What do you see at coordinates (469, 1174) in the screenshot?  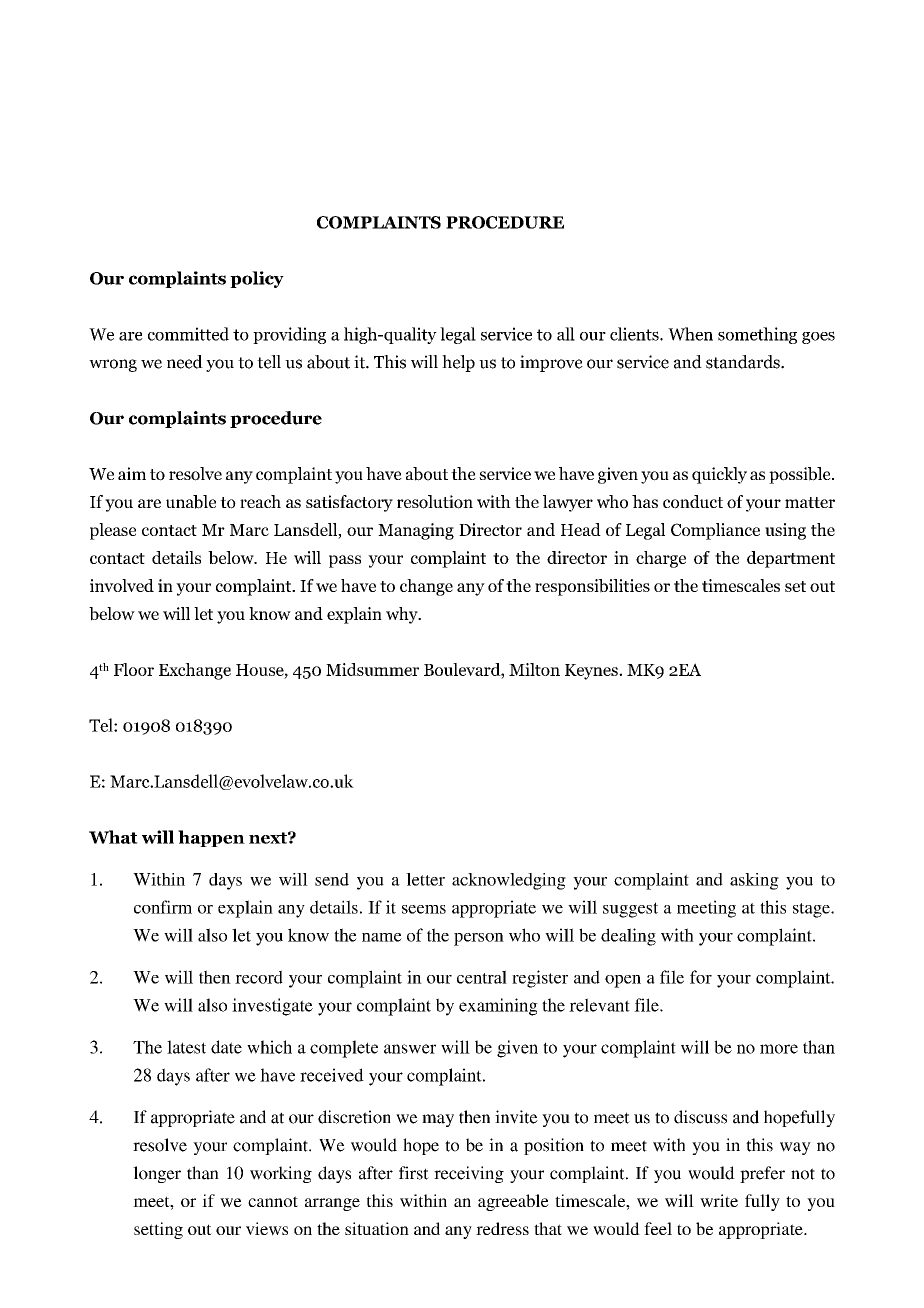 I see `receiving` at bounding box center [469, 1174].
